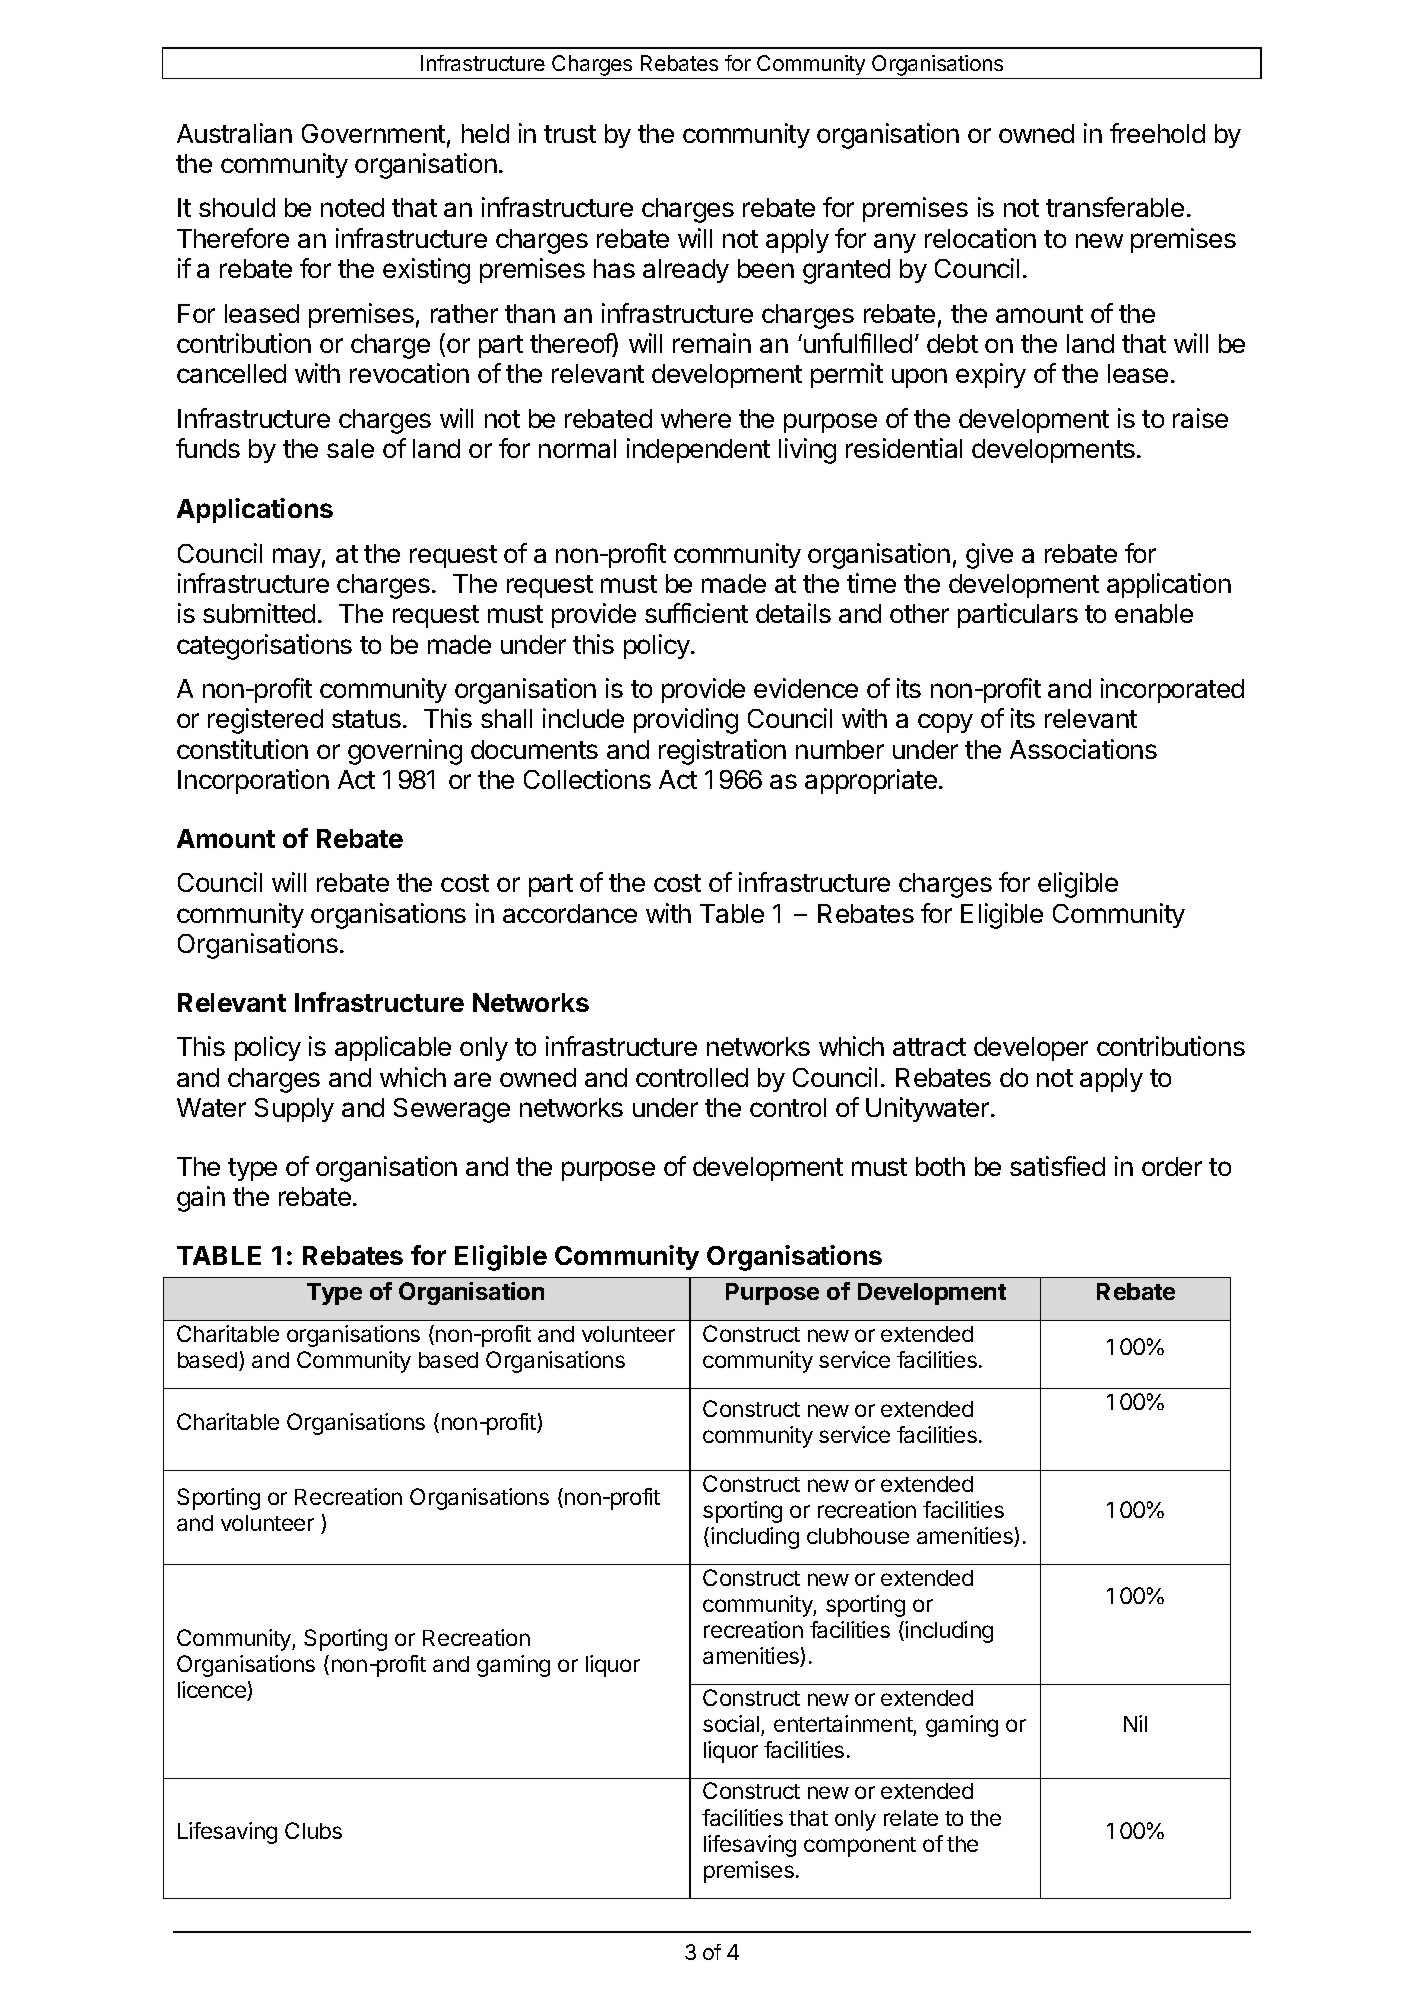 The image size is (1423, 2013). What do you see at coordinates (213, 1691) in the page?
I see `licence` at bounding box center [213, 1691].
